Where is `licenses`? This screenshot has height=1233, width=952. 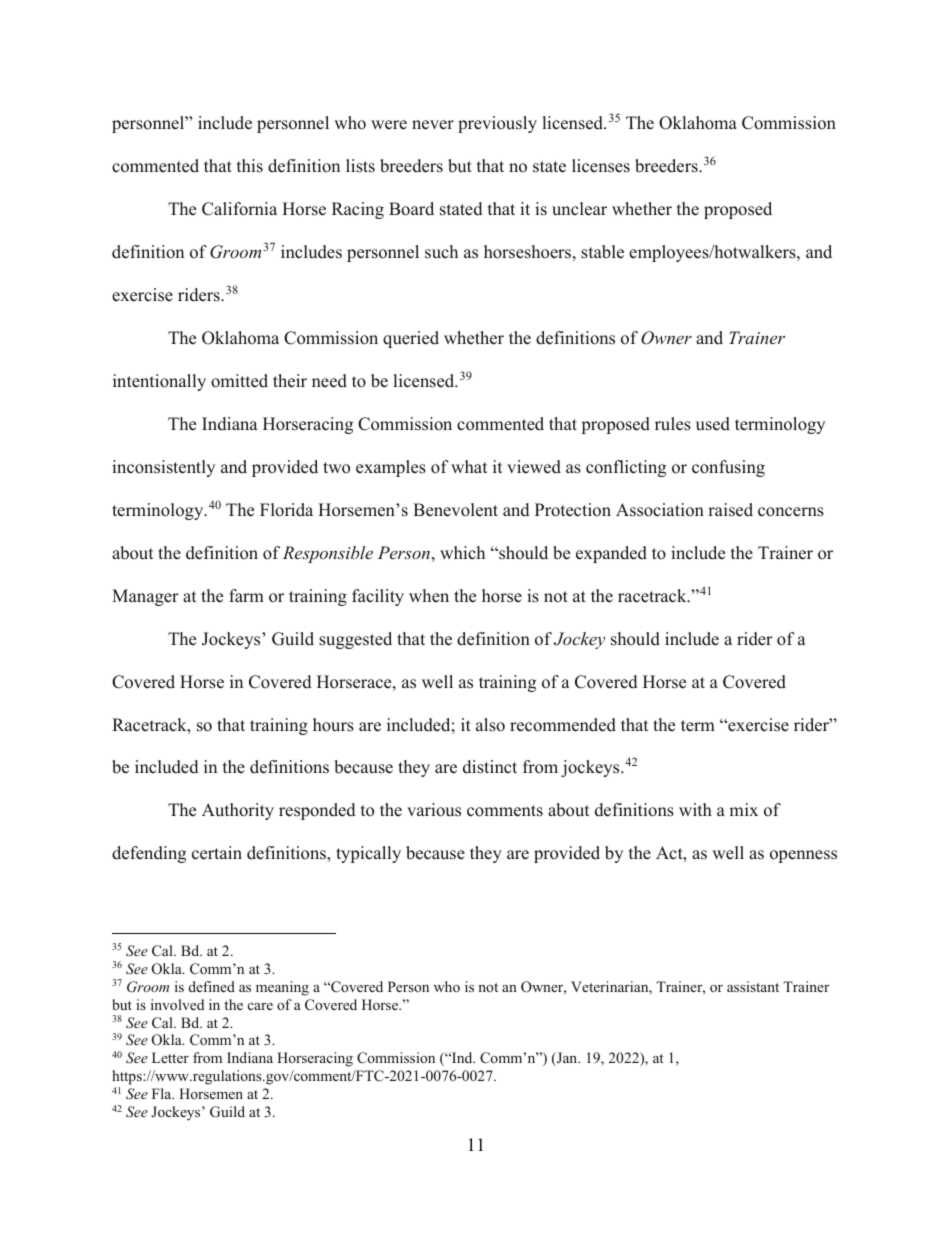
licenses is located at coordinates (601, 166).
